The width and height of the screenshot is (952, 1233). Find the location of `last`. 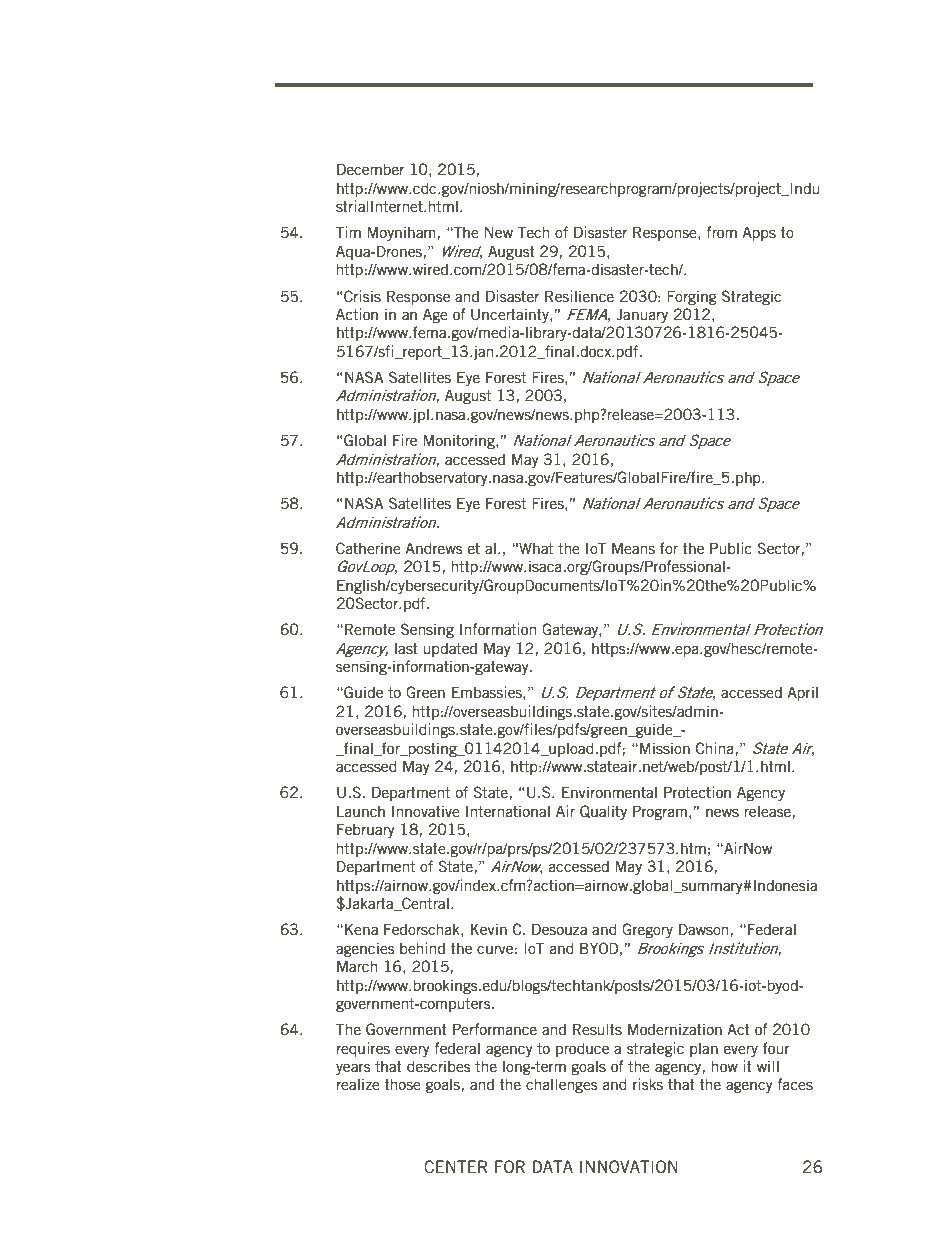

last is located at coordinates (406, 648).
